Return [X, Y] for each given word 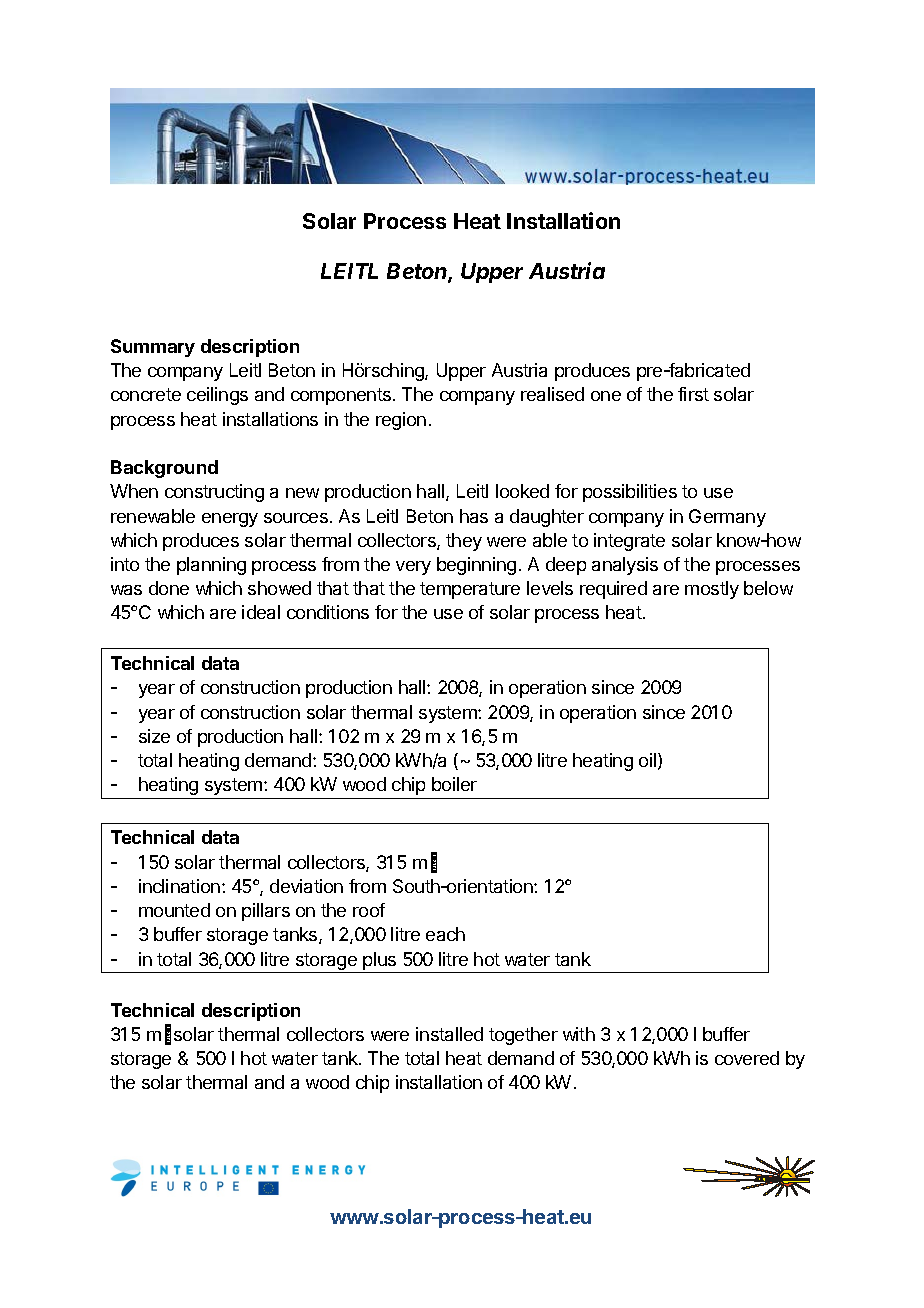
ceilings [217, 396]
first [693, 394]
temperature [470, 590]
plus [379, 961]
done [169, 588]
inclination [179, 886]
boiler [454, 784]
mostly [712, 590]
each [445, 934]
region [401, 421]
